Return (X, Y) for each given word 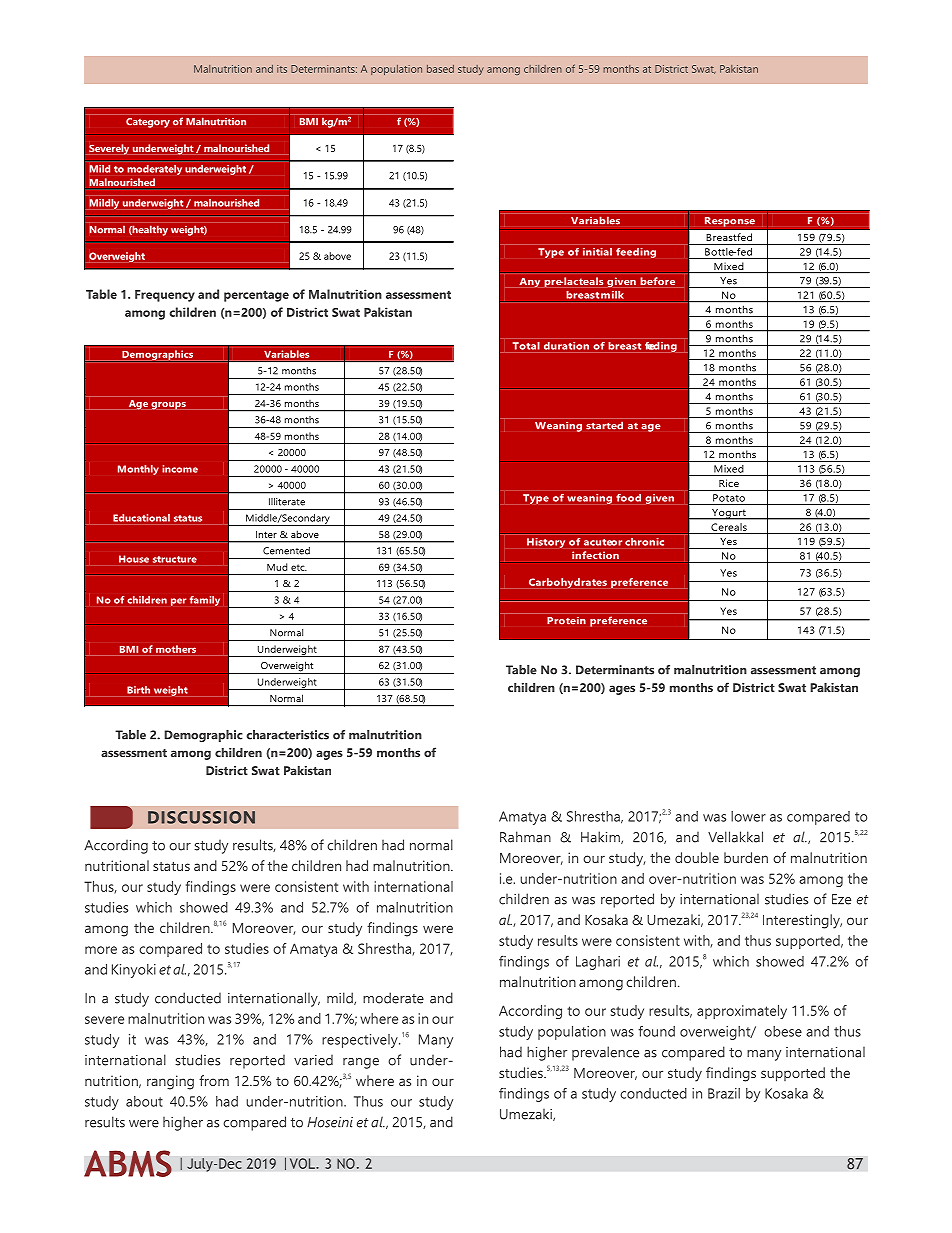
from (214, 1080)
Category (148, 123)
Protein (566, 621)
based (440, 69)
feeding (636, 253)
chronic (644, 542)
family (205, 601)
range (361, 1063)
